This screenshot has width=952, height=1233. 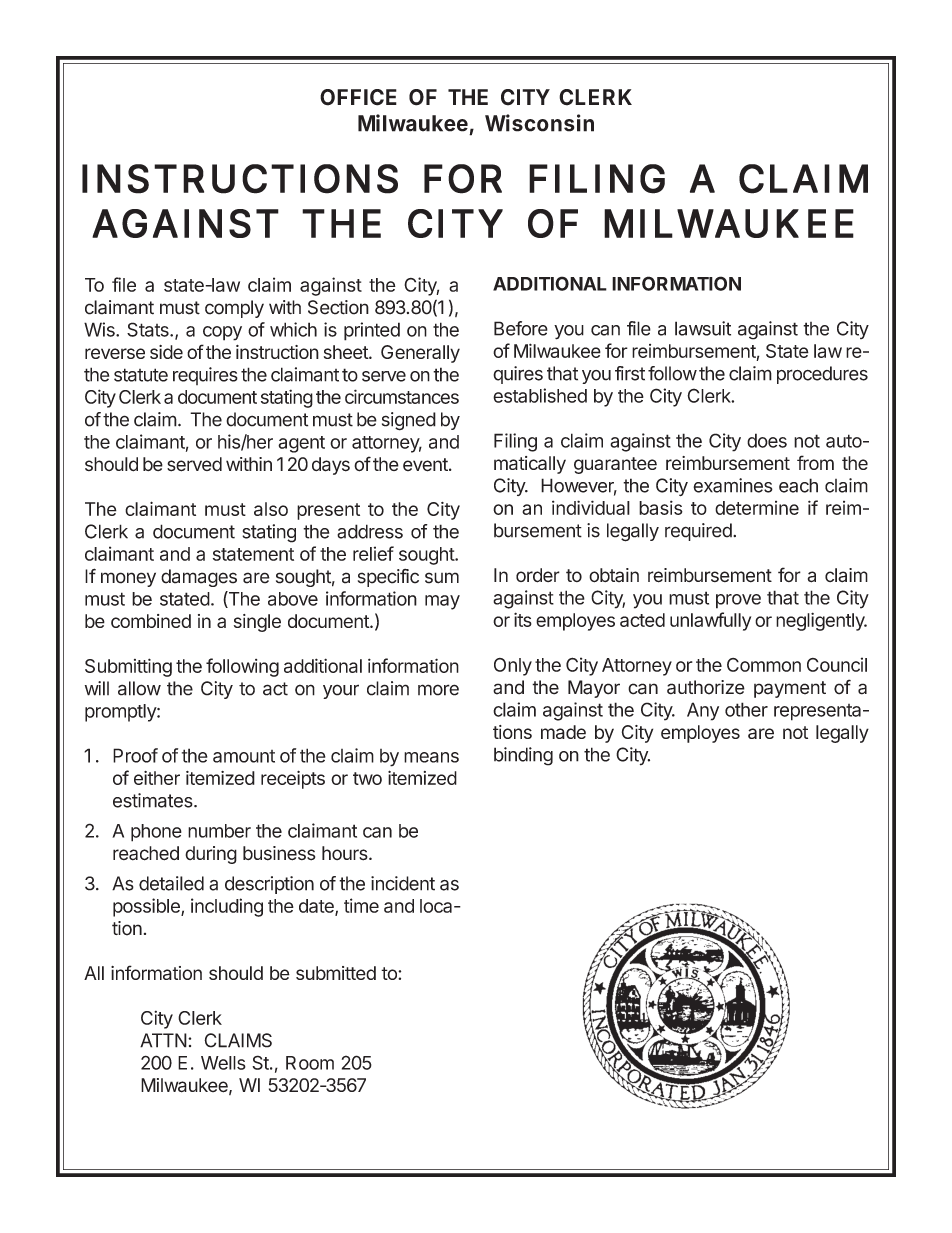 I want to click on other, so click(x=746, y=709).
